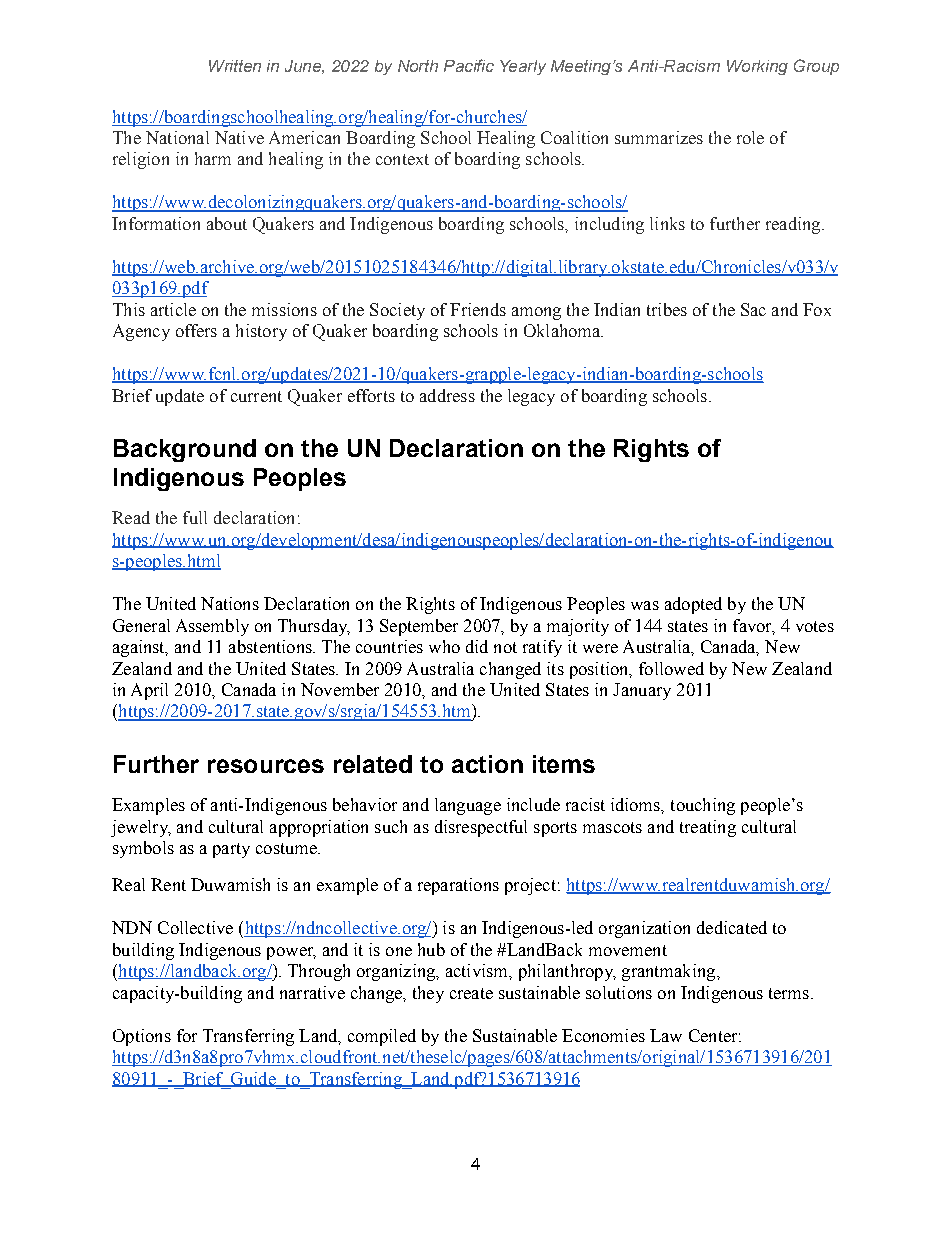  Describe the element at coordinates (196, 330) in the page. I see `offers` at that location.
